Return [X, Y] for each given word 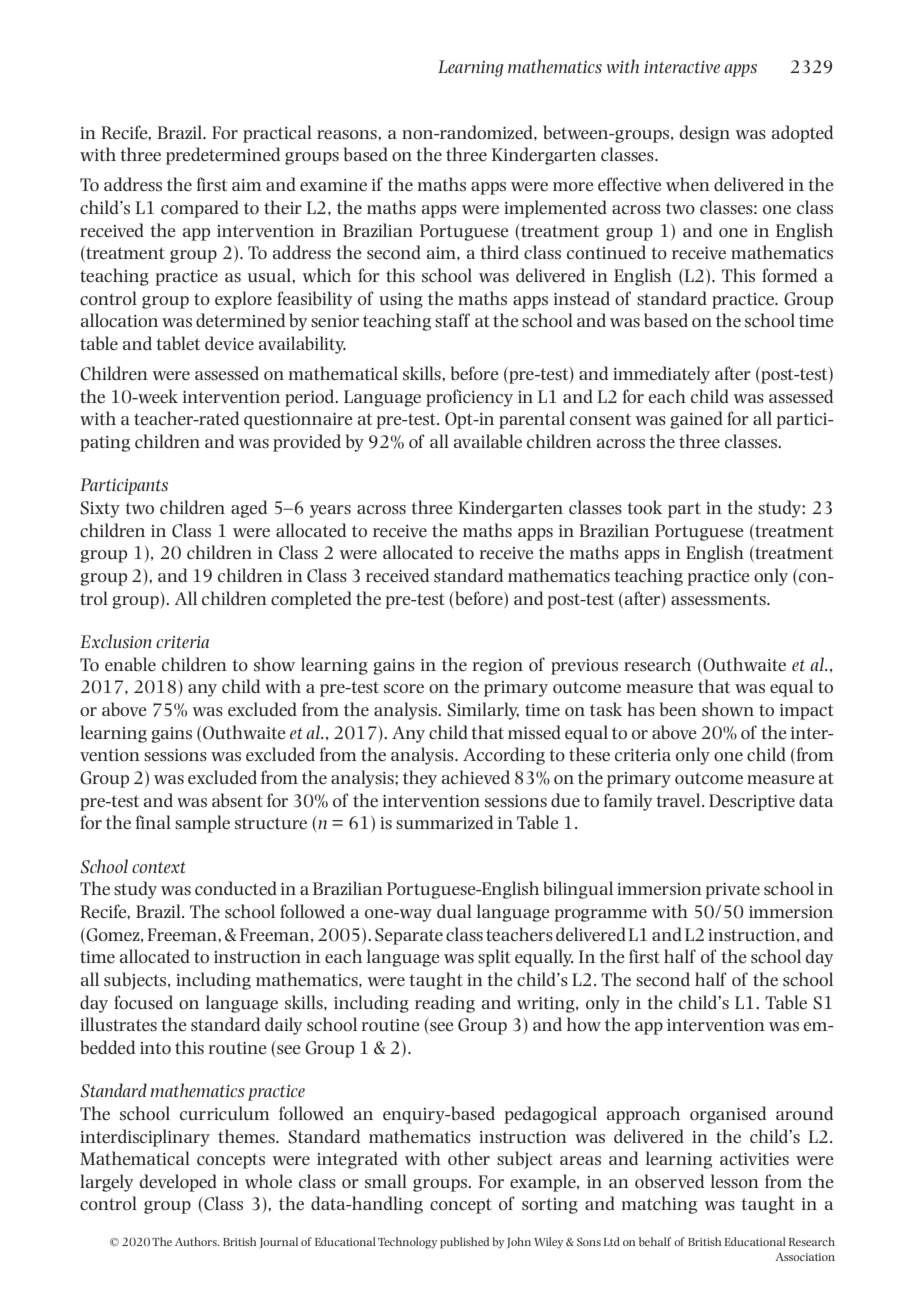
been [678, 709]
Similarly [483, 711]
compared [200, 209]
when [688, 184]
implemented [555, 209]
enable [130, 664]
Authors [197, 1241]
